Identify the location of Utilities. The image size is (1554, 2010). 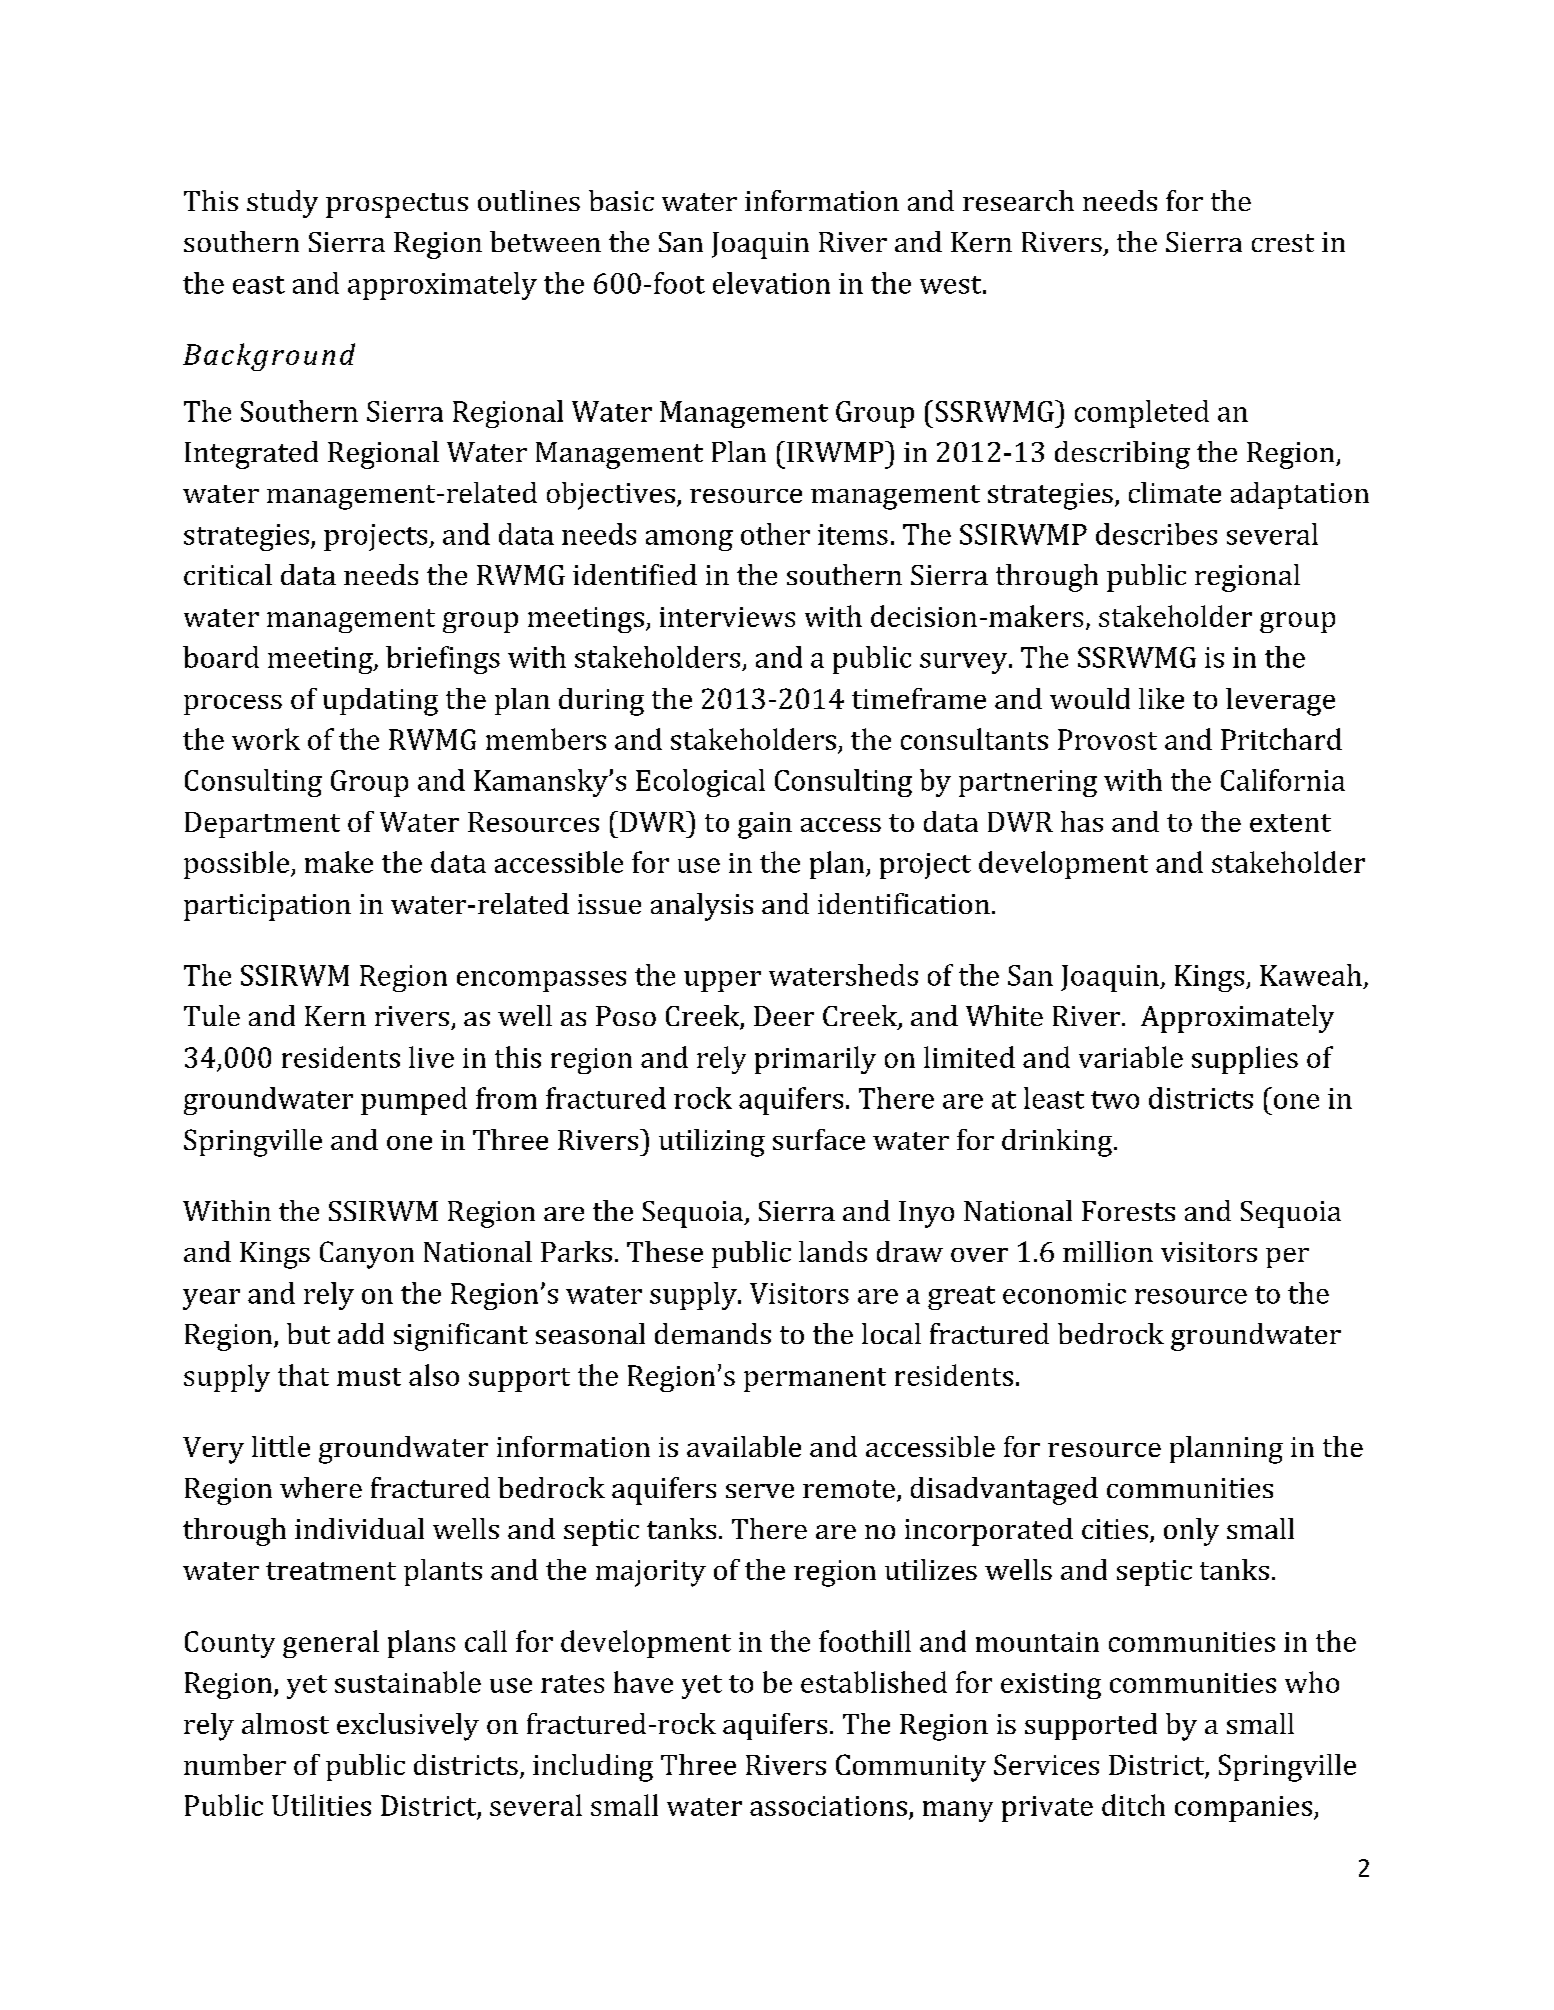
(321, 1805).
